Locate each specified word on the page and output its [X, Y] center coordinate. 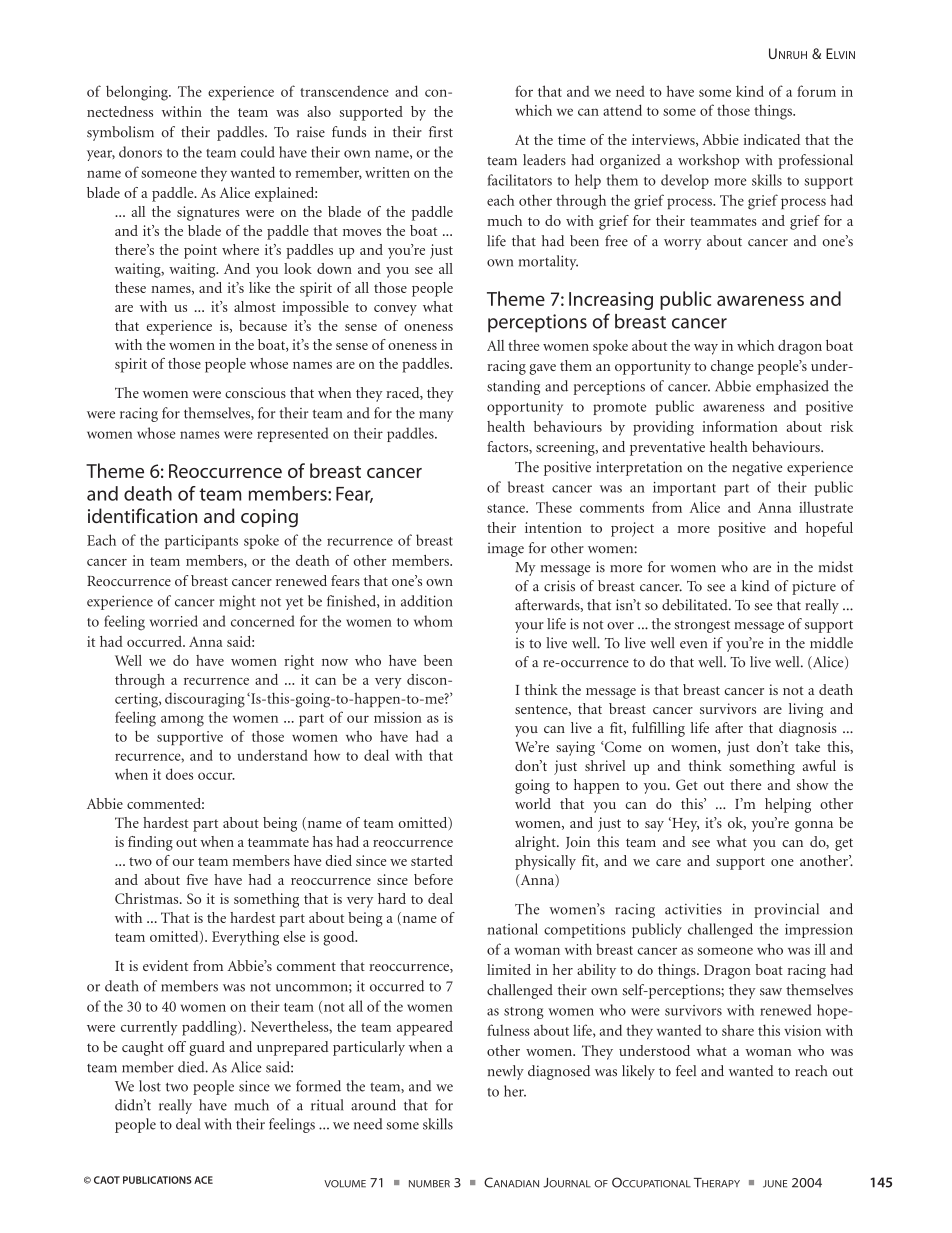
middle [831, 643]
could [258, 152]
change [732, 367]
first [441, 132]
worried [174, 621]
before [433, 879]
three [523, 345]
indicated [772, 139]
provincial [786, 910]
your [529, 627]
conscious [255, 392]
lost [150, 1086]
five [197, 879]
